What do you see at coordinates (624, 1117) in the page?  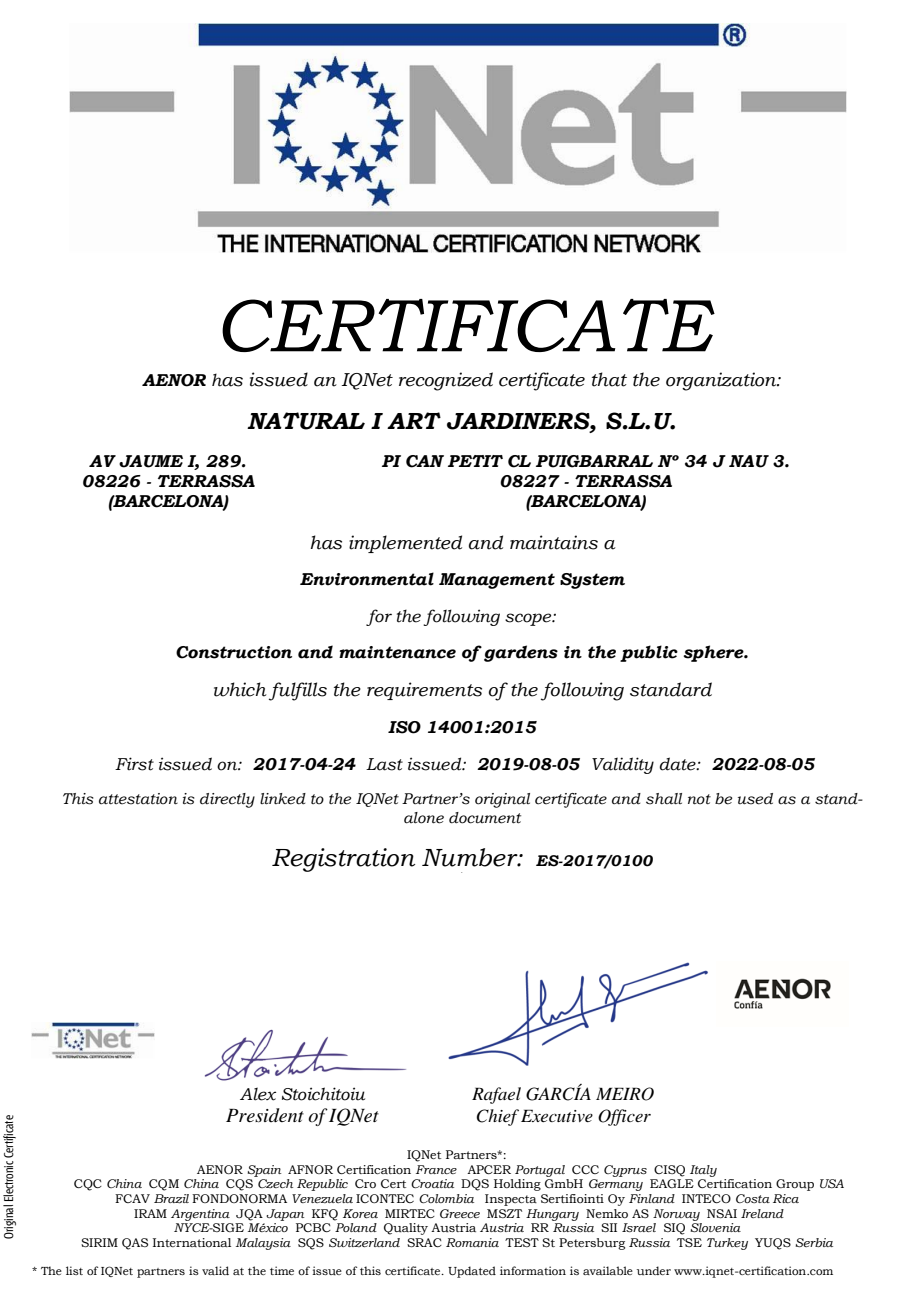 I see `Officer` at bounding box center [624, 1117].
